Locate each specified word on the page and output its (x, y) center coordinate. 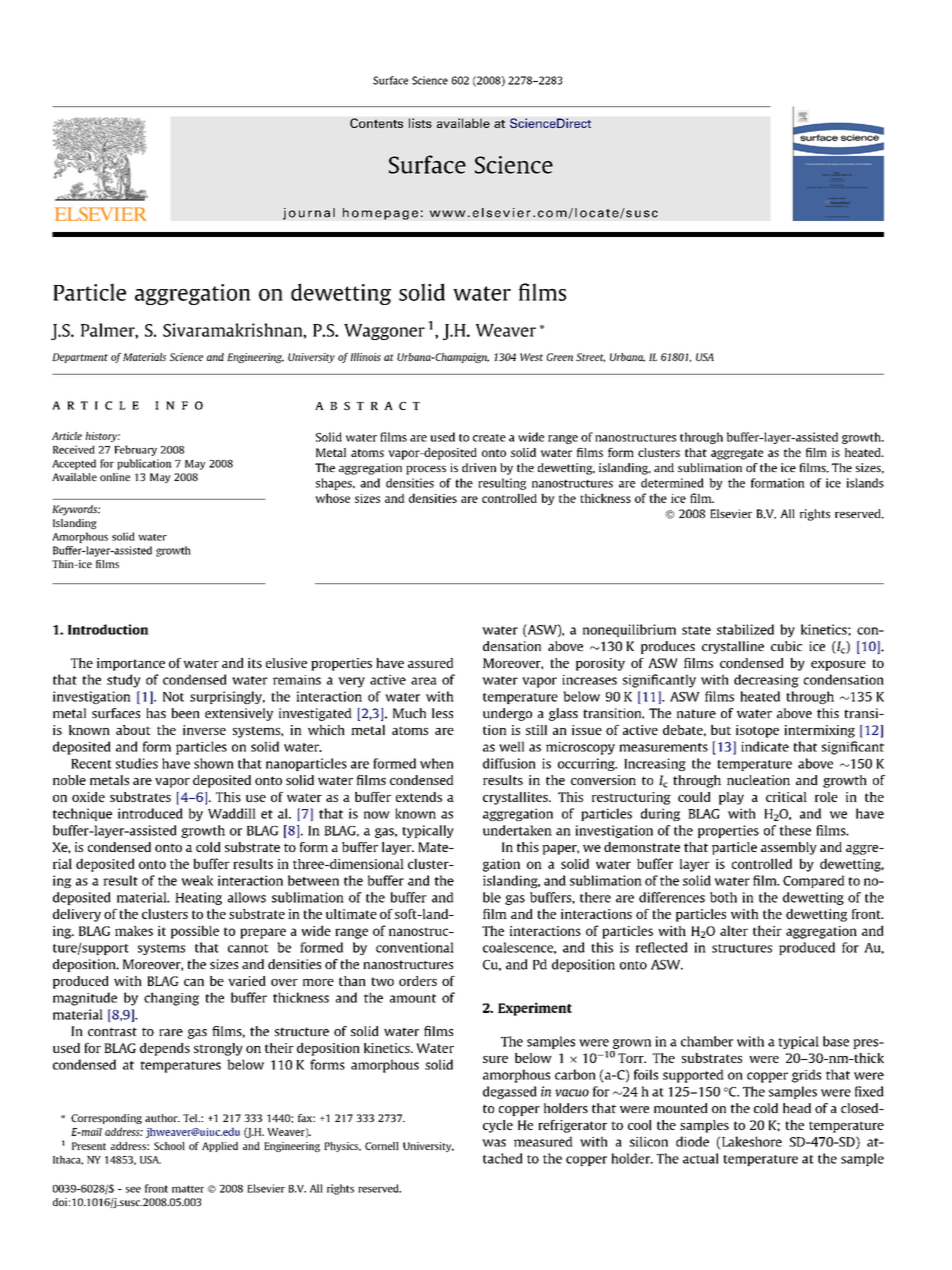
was (494, 1143)
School (169, 1146)
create (489, 438)
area (424, 681)
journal (309, 214)
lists (420, 123)
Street (590, 357)
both (723, 897)
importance (131, 664)
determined (672, 483)
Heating (198, 898)
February (135, 450)
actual (701, 1158)
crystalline (733, 647)
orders (418, 981)
